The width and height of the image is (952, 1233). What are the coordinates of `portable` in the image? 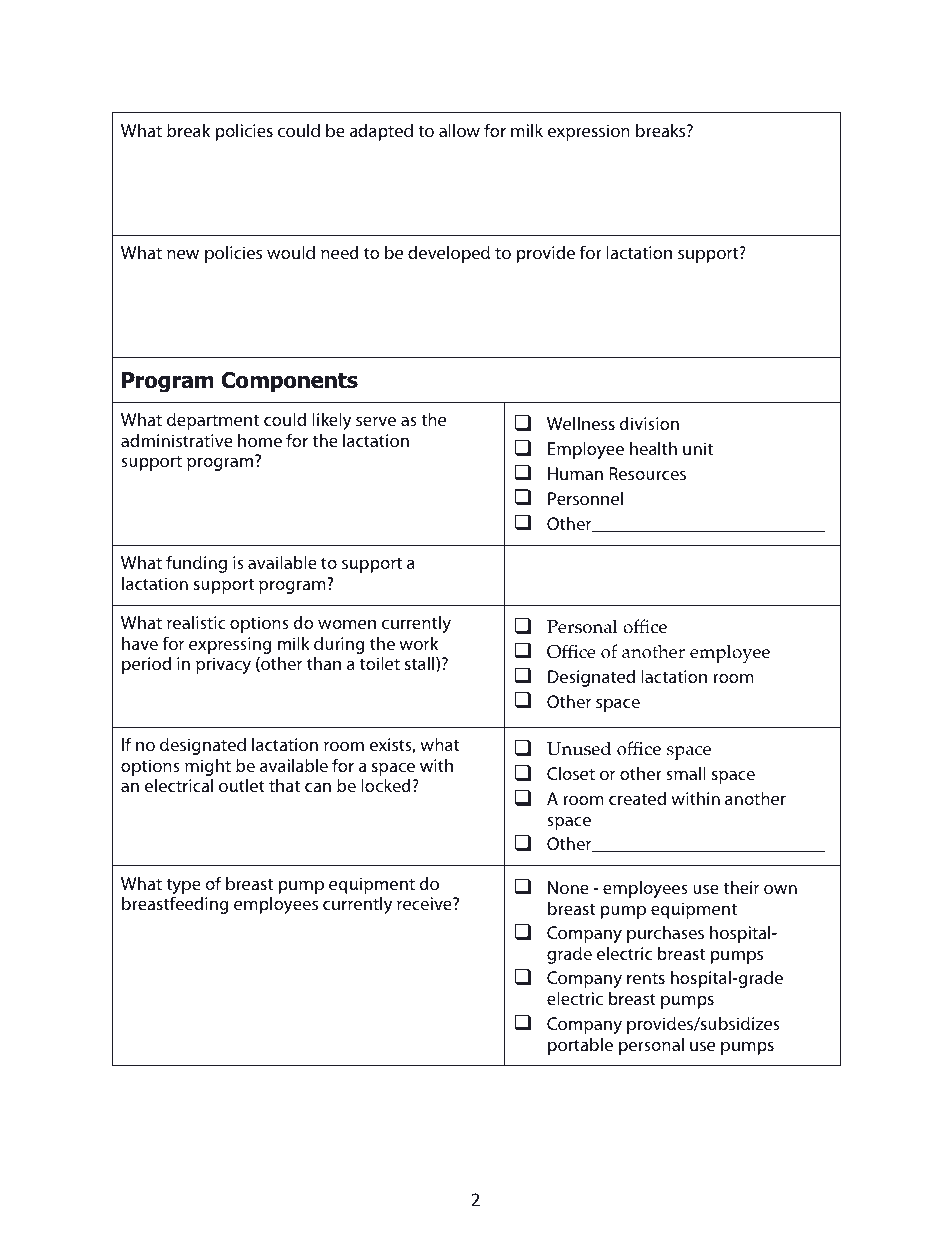 It's located at (580, 1046).
